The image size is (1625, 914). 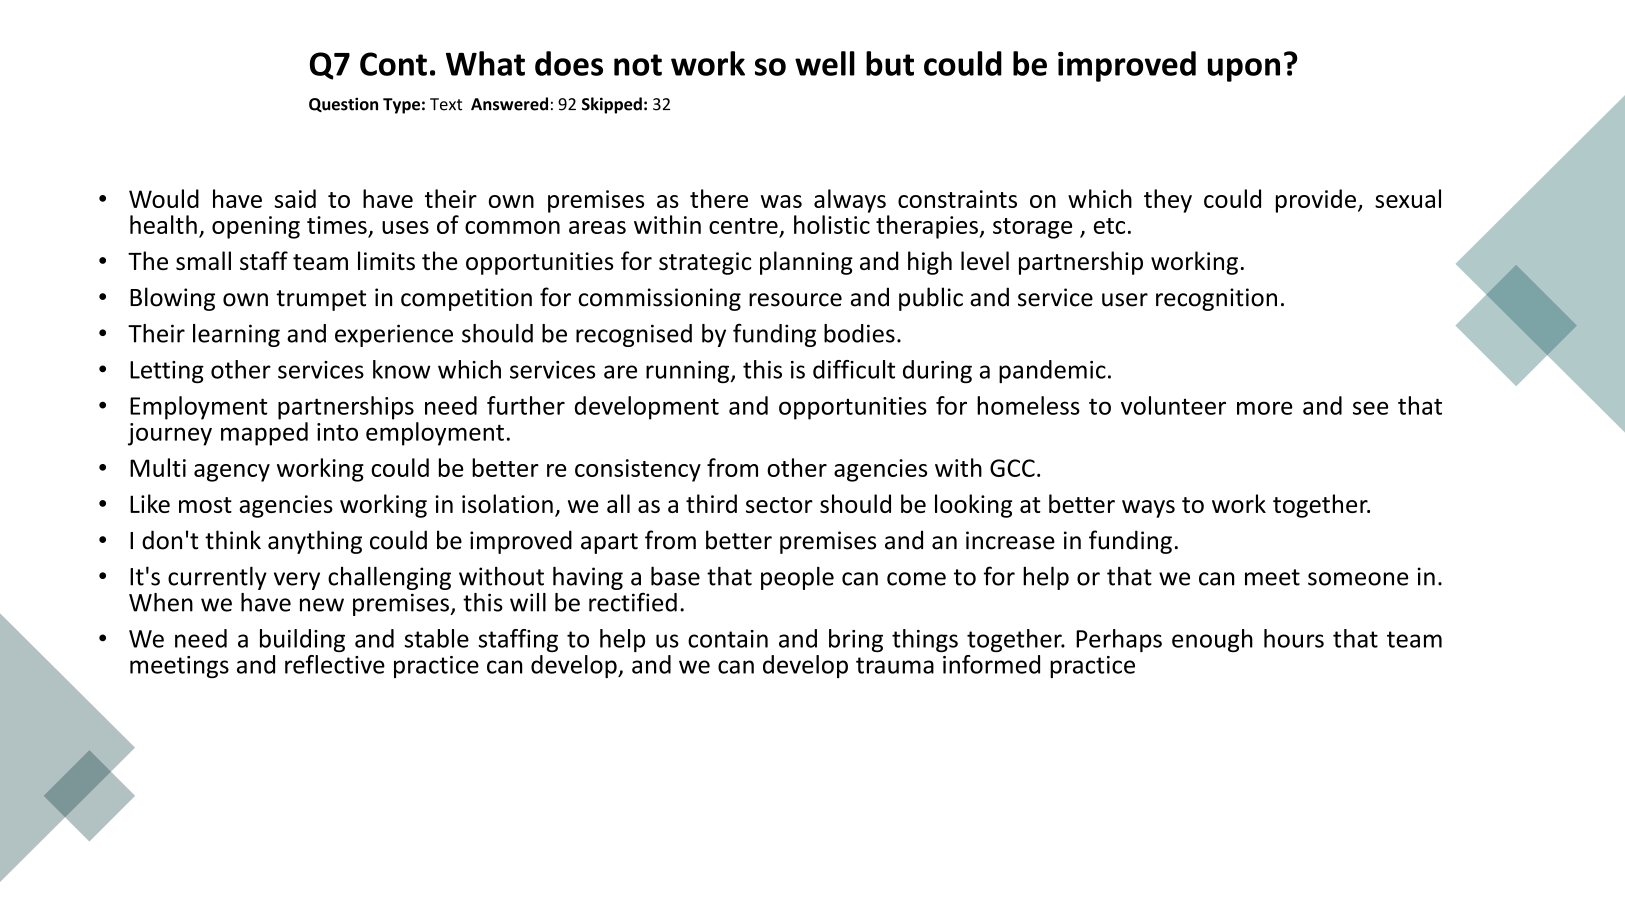 I want to click on more, so click(x=1265, y=408).
